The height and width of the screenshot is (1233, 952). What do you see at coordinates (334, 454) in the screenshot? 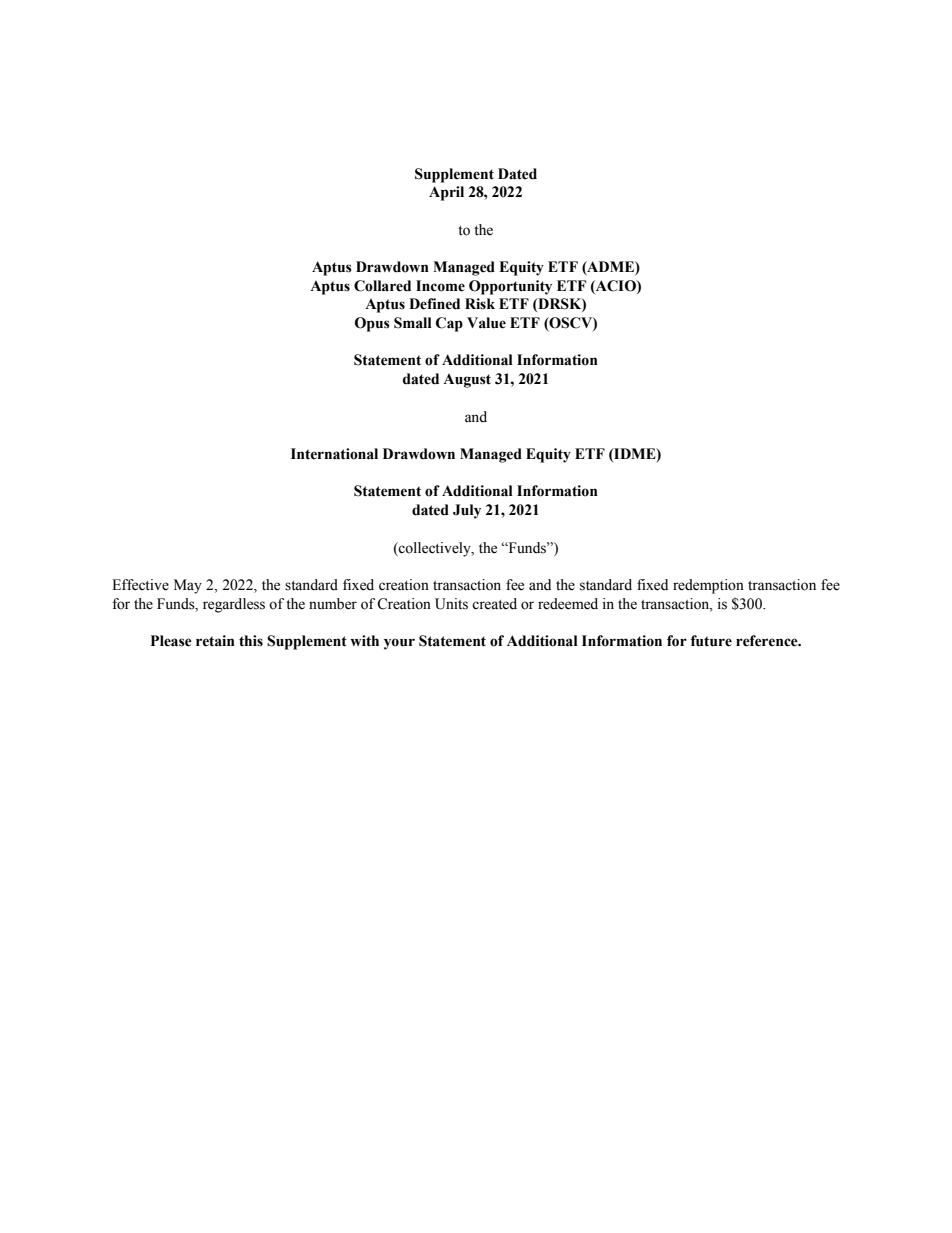
I see `International` at bounding box center [334, 454].
